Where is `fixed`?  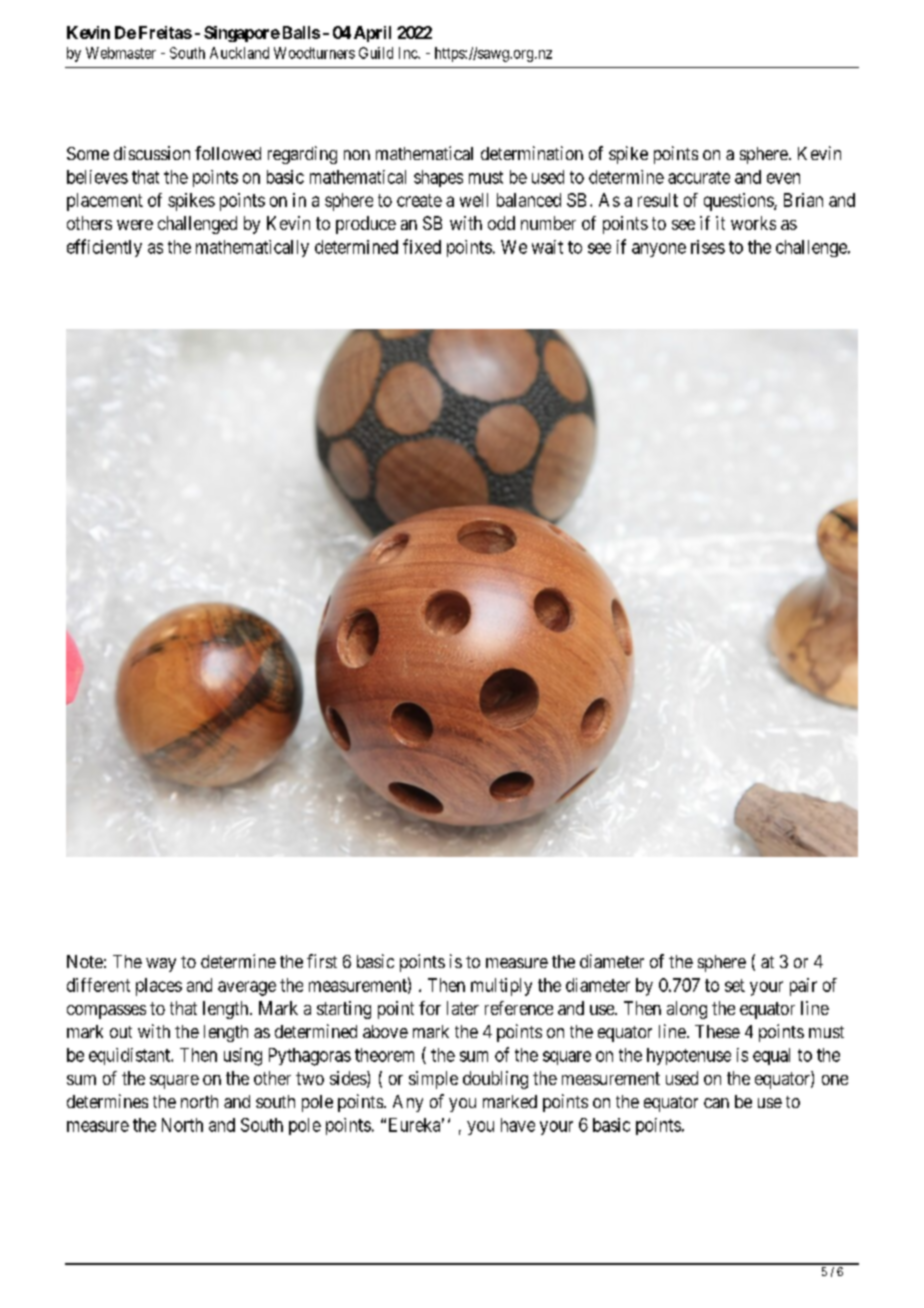 fixed is located at coordinates (422, 246).
